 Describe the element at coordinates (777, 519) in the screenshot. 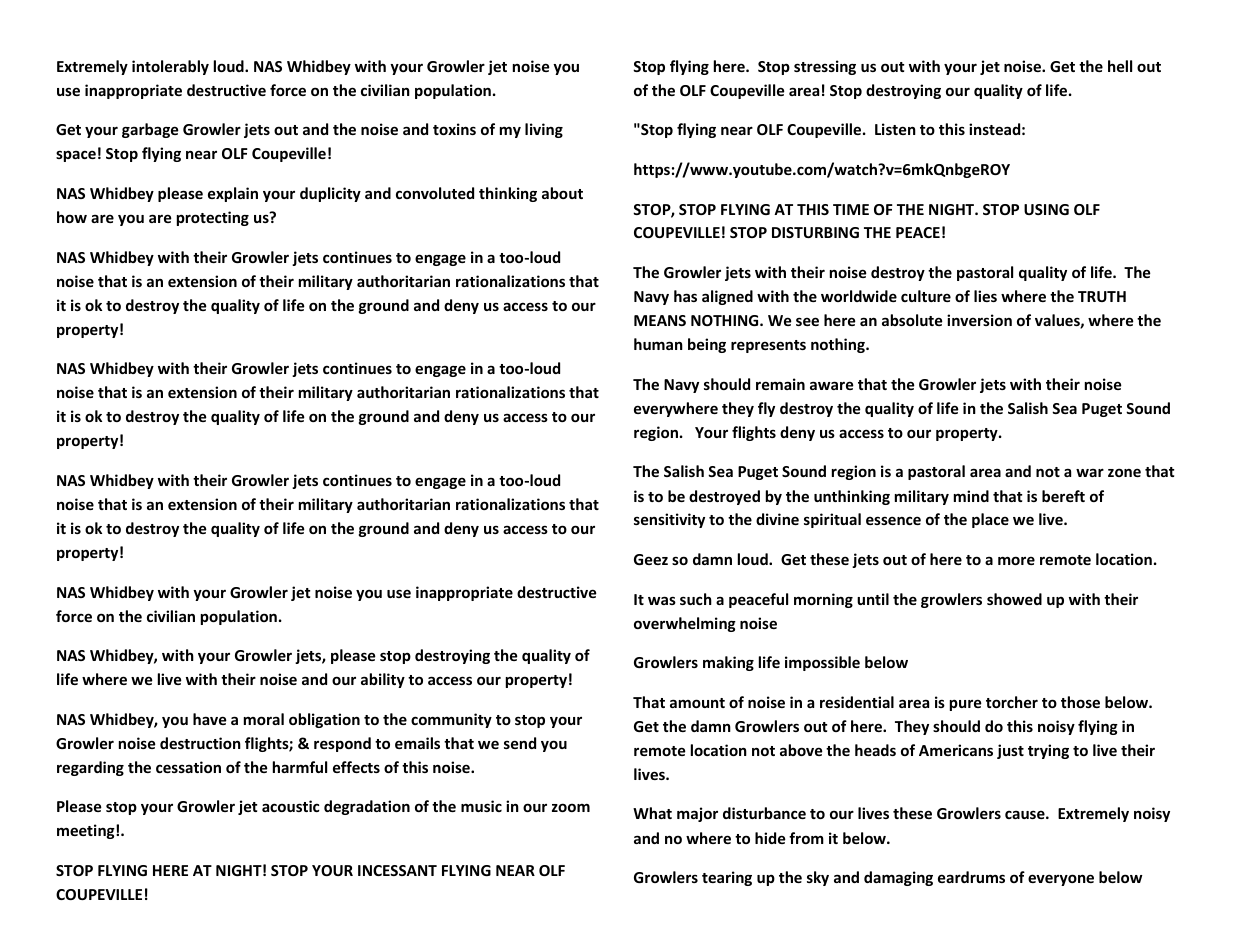

I see `divine` at that location.
